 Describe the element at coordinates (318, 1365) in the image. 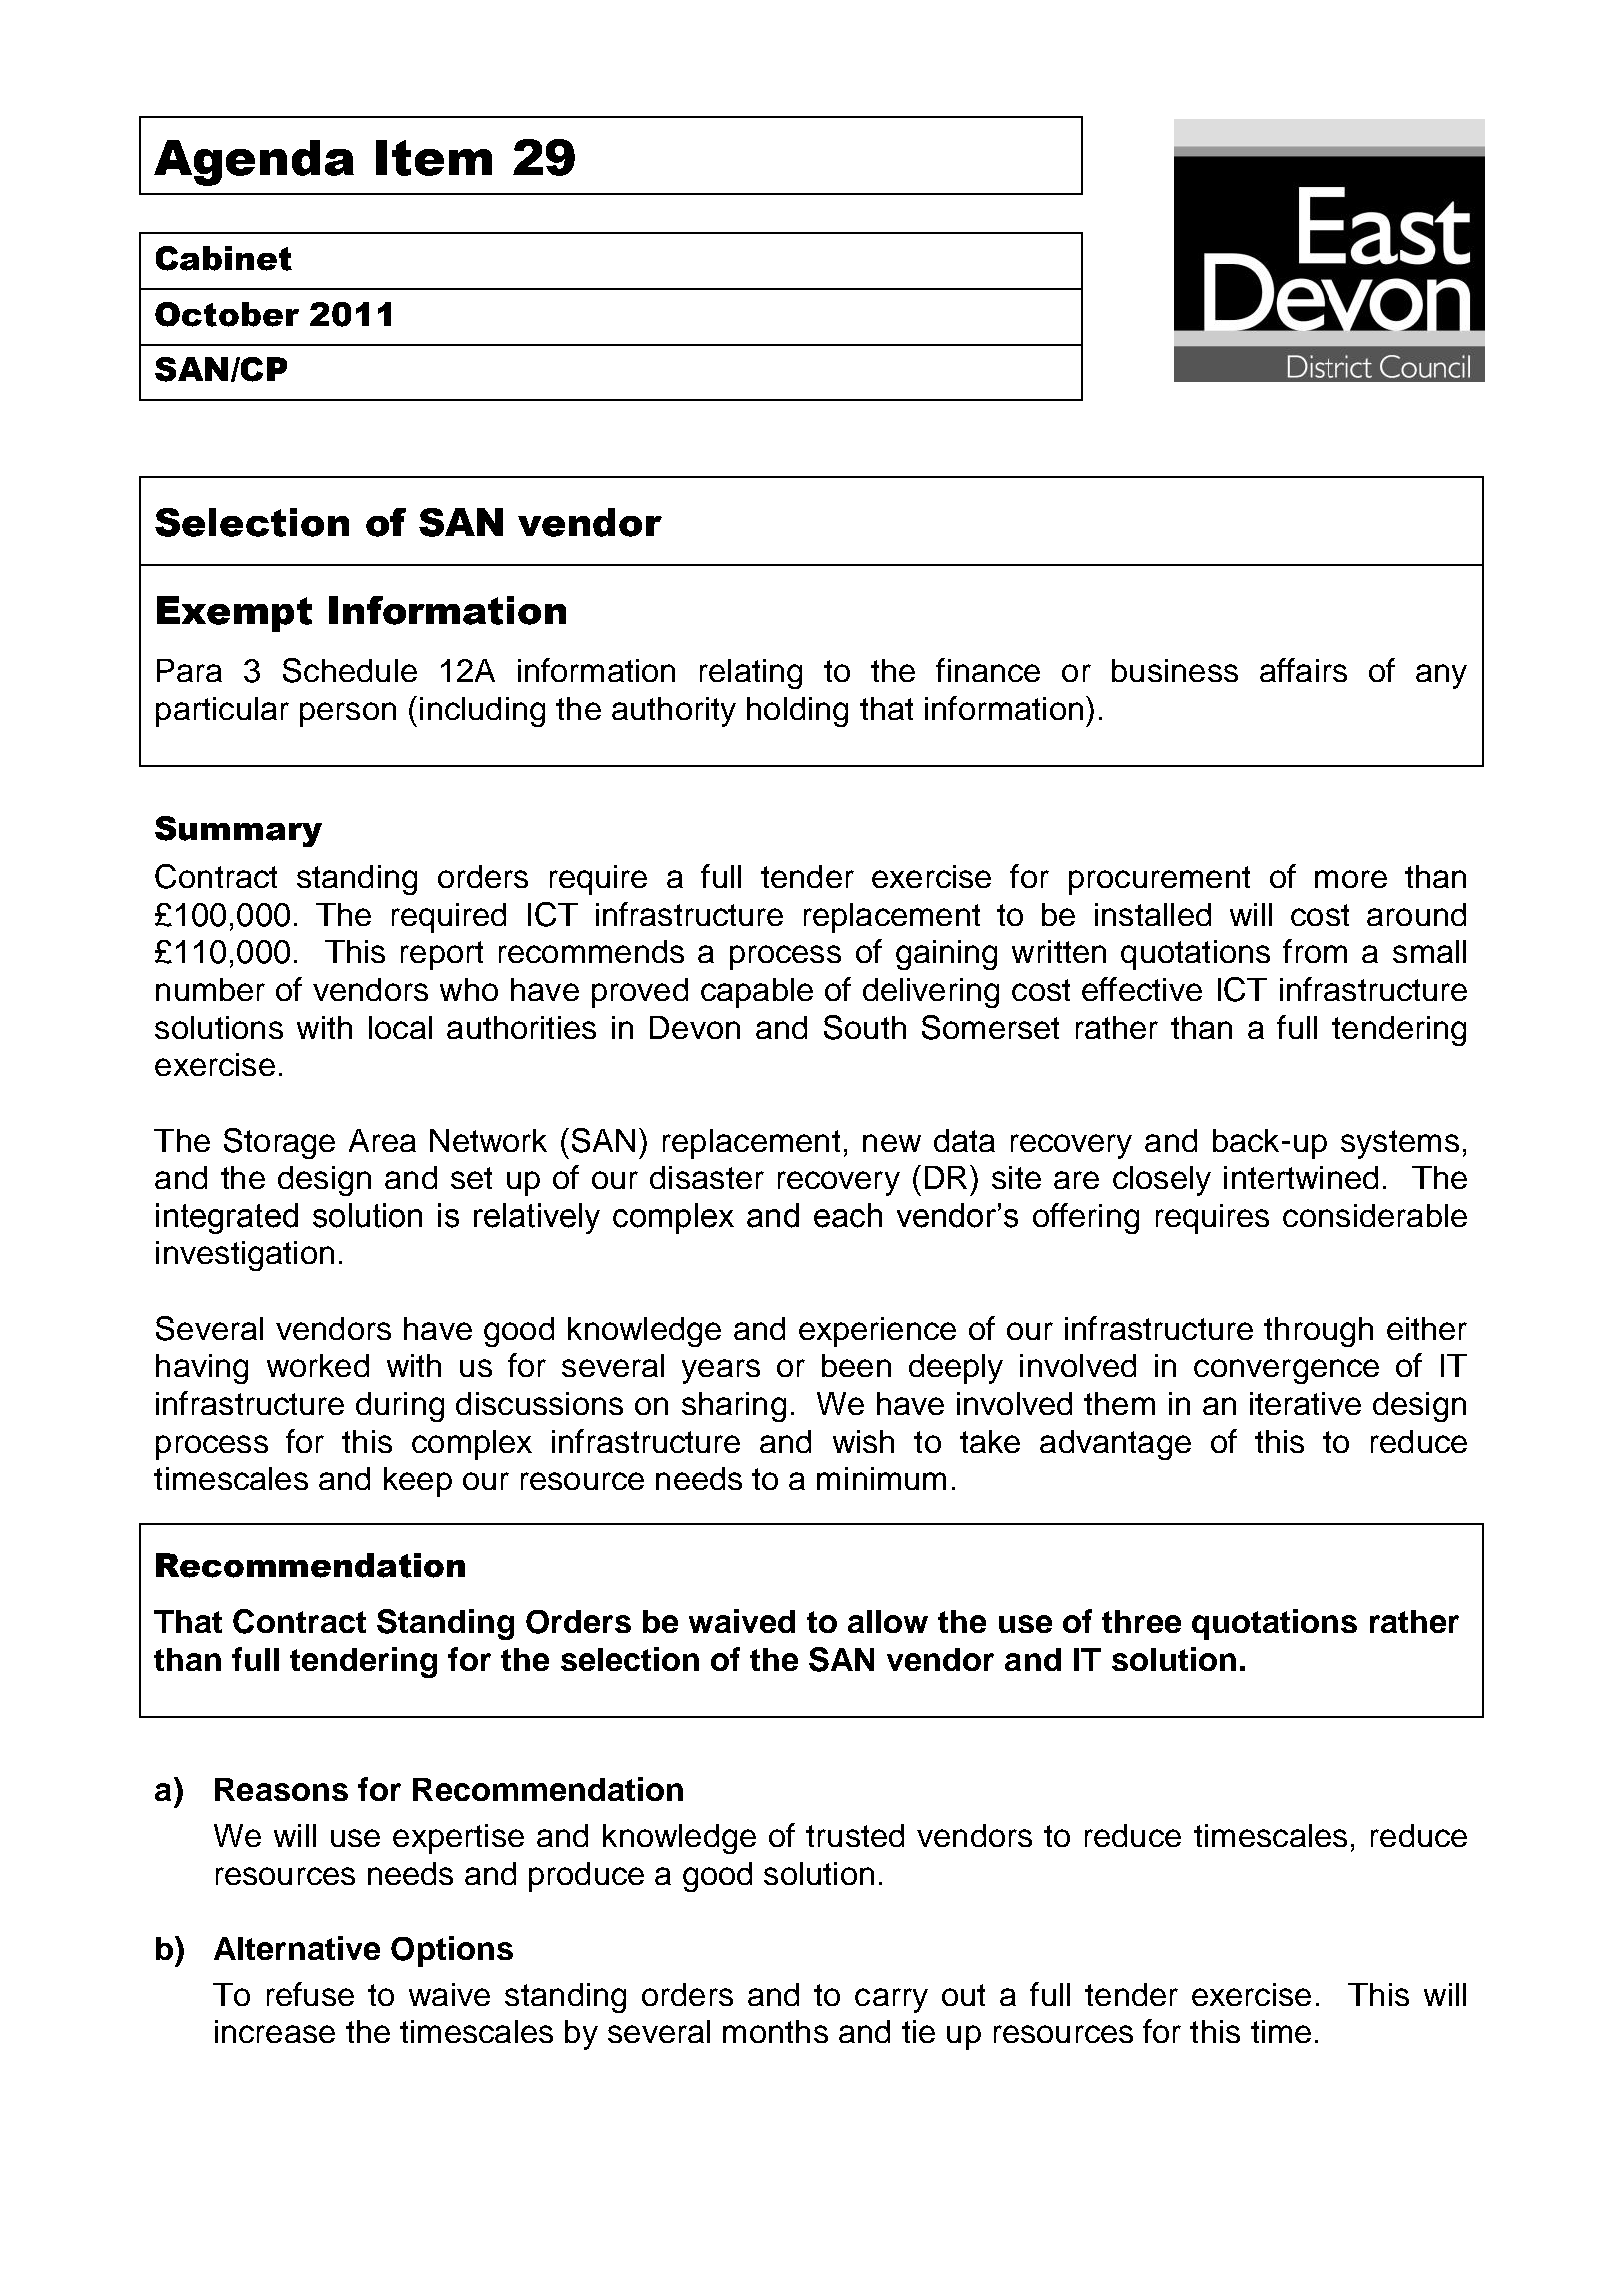

I see `worked` at that location.
